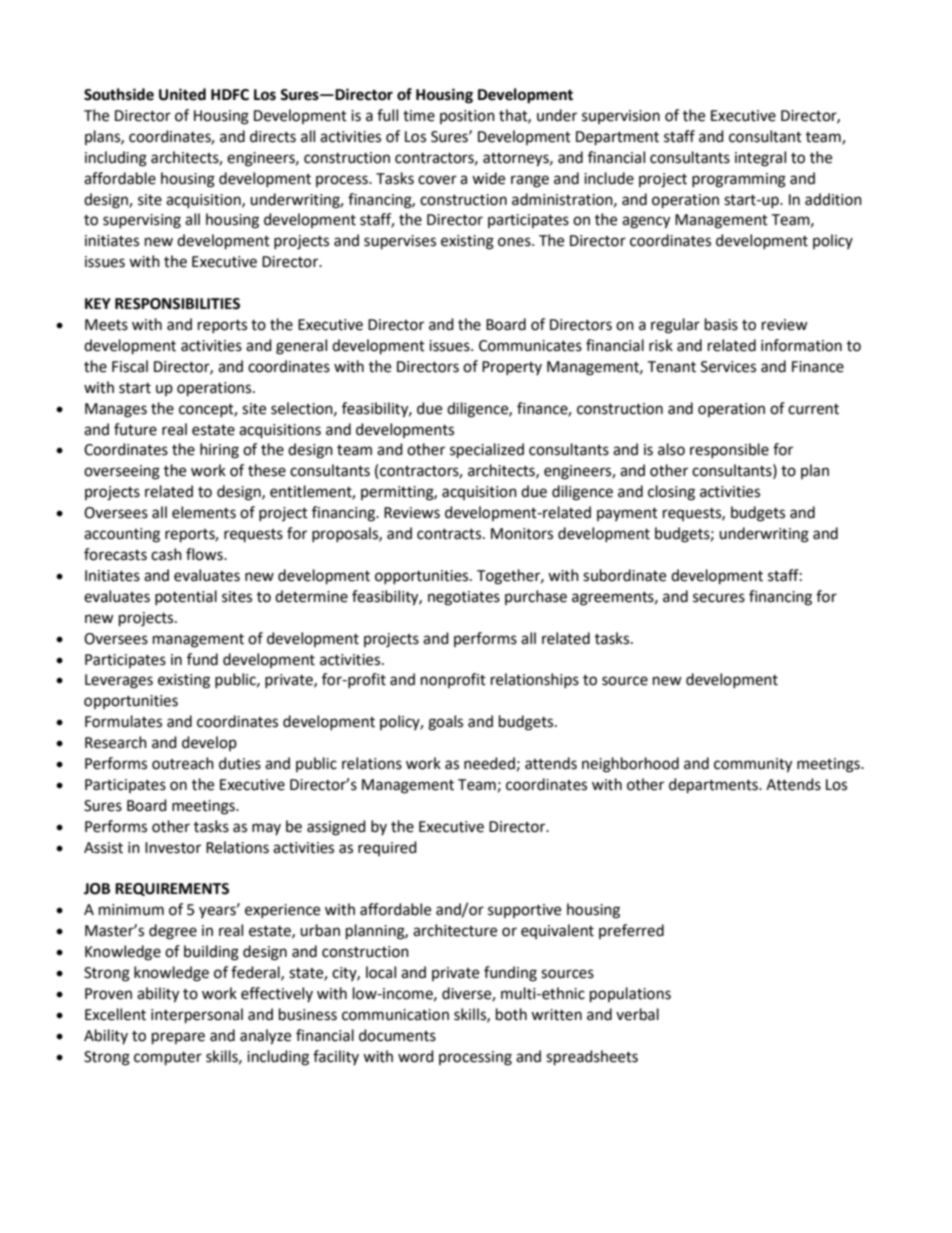  Describe the element at coordinates (637, 1014) in the screenshot. I see `verbal` at that location.
